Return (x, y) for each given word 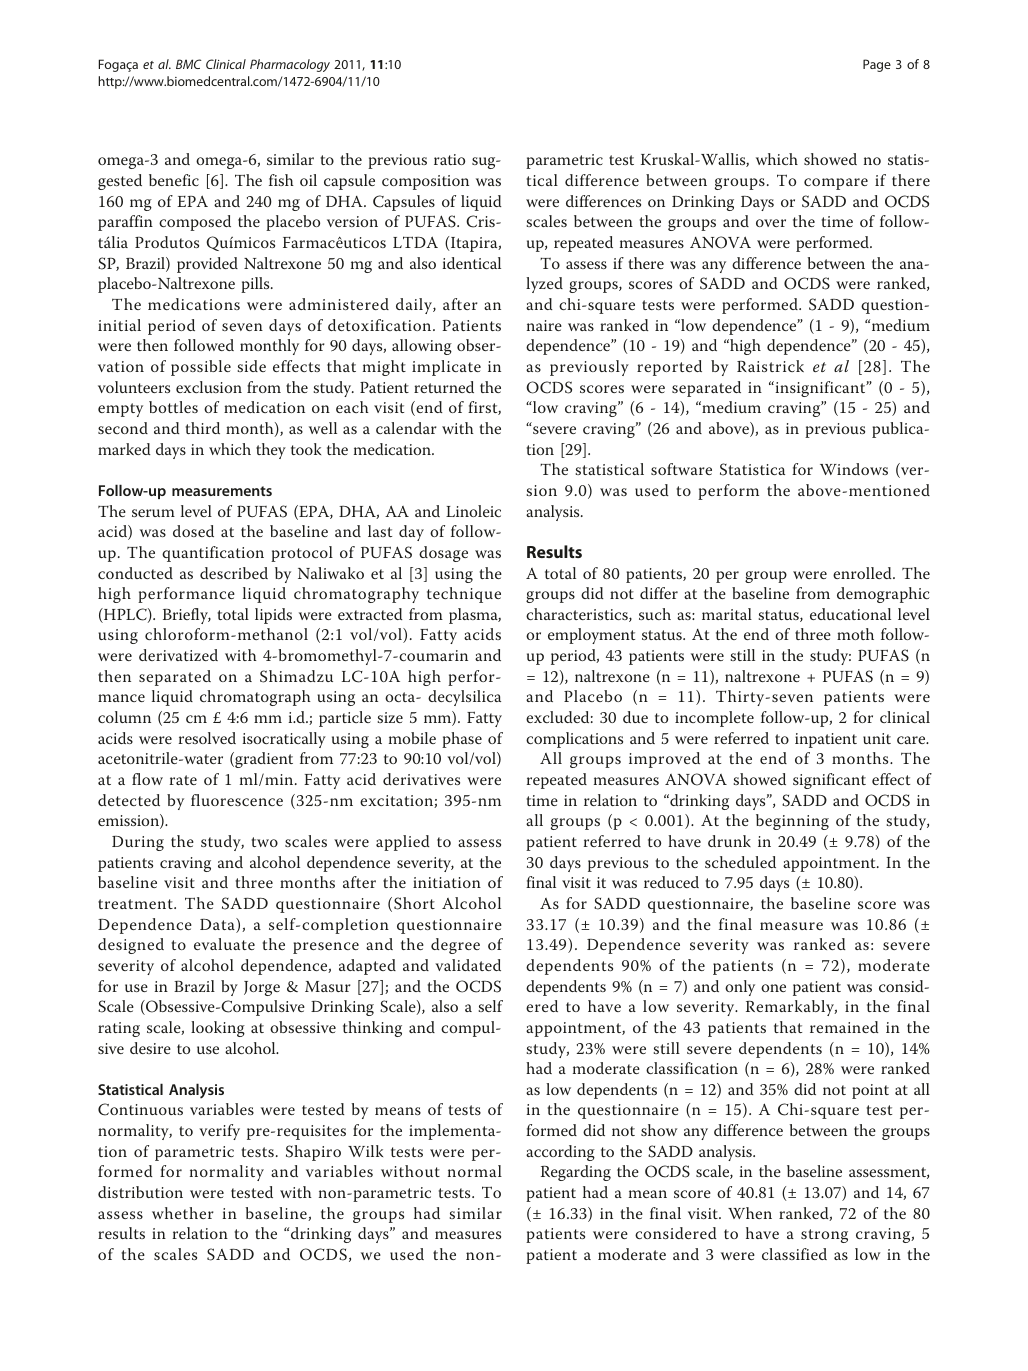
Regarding (576, 1173)
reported (669, 368)
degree (455, 946)
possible (201, 368)
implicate (446, 368)
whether (183, 1213)
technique (464, 595)
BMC (189, 64)
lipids (273, 616)
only (740, 988)
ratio (449, 159)
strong (824, 1236)
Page (877, 65)
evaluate (224, 944)
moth (855, 634)
